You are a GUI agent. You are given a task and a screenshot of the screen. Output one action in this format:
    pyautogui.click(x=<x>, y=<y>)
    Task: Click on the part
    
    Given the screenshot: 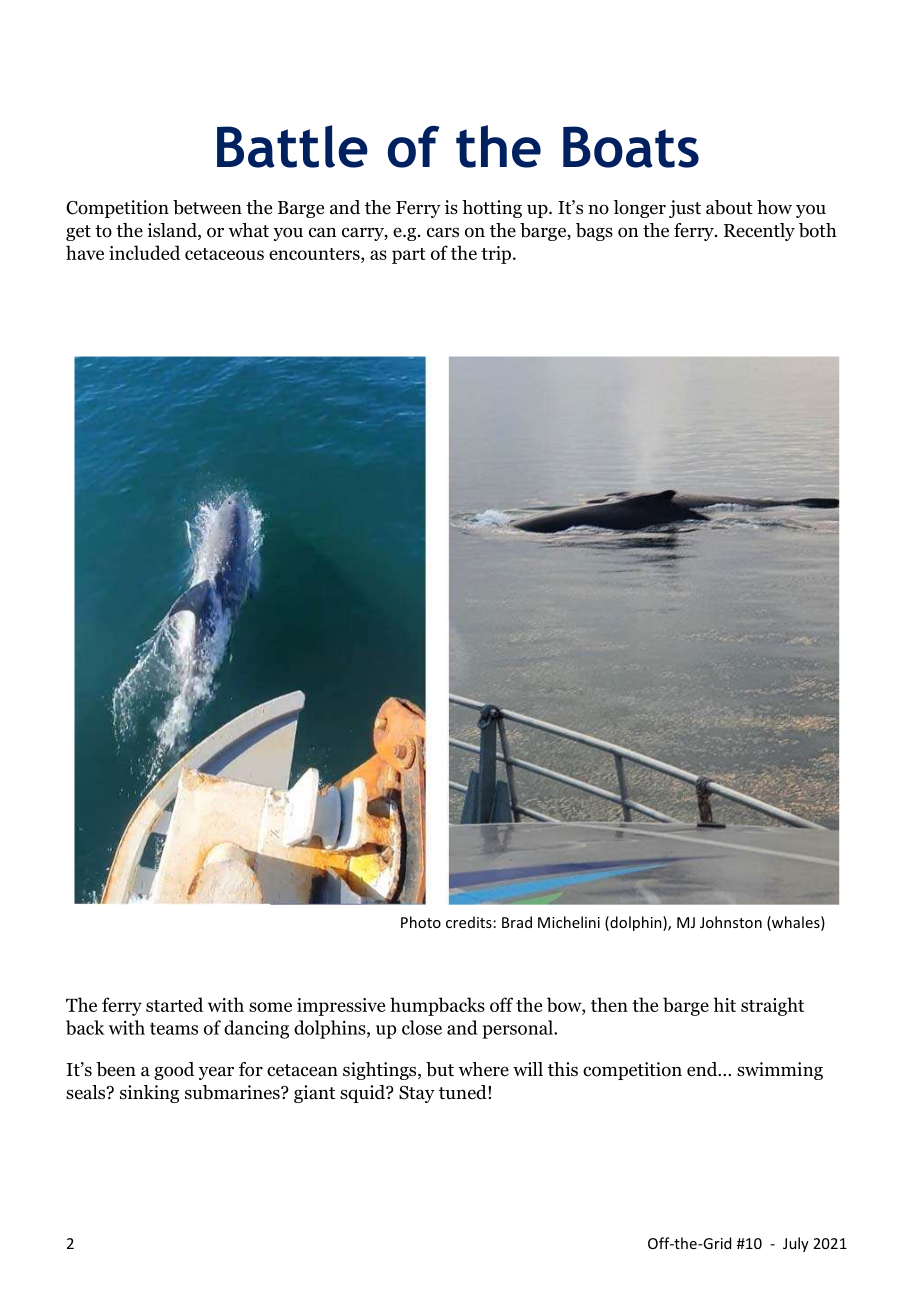 What is the action you would take?
    pyautogui.click(x=409, y=256)
